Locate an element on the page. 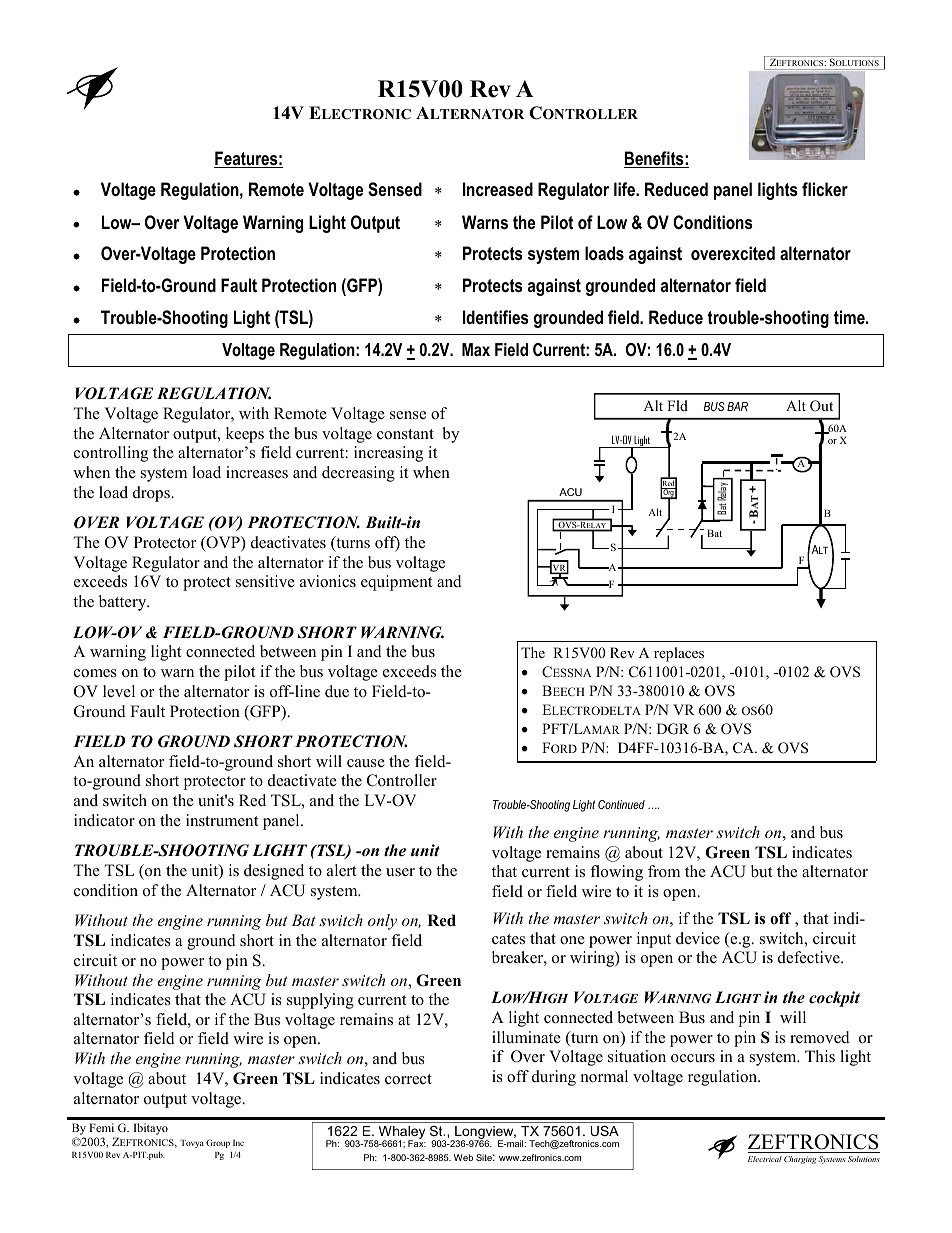 Image resolution: width=952 pixels, height=1233 pixels. Group is located at coordinates (218, 1143).
